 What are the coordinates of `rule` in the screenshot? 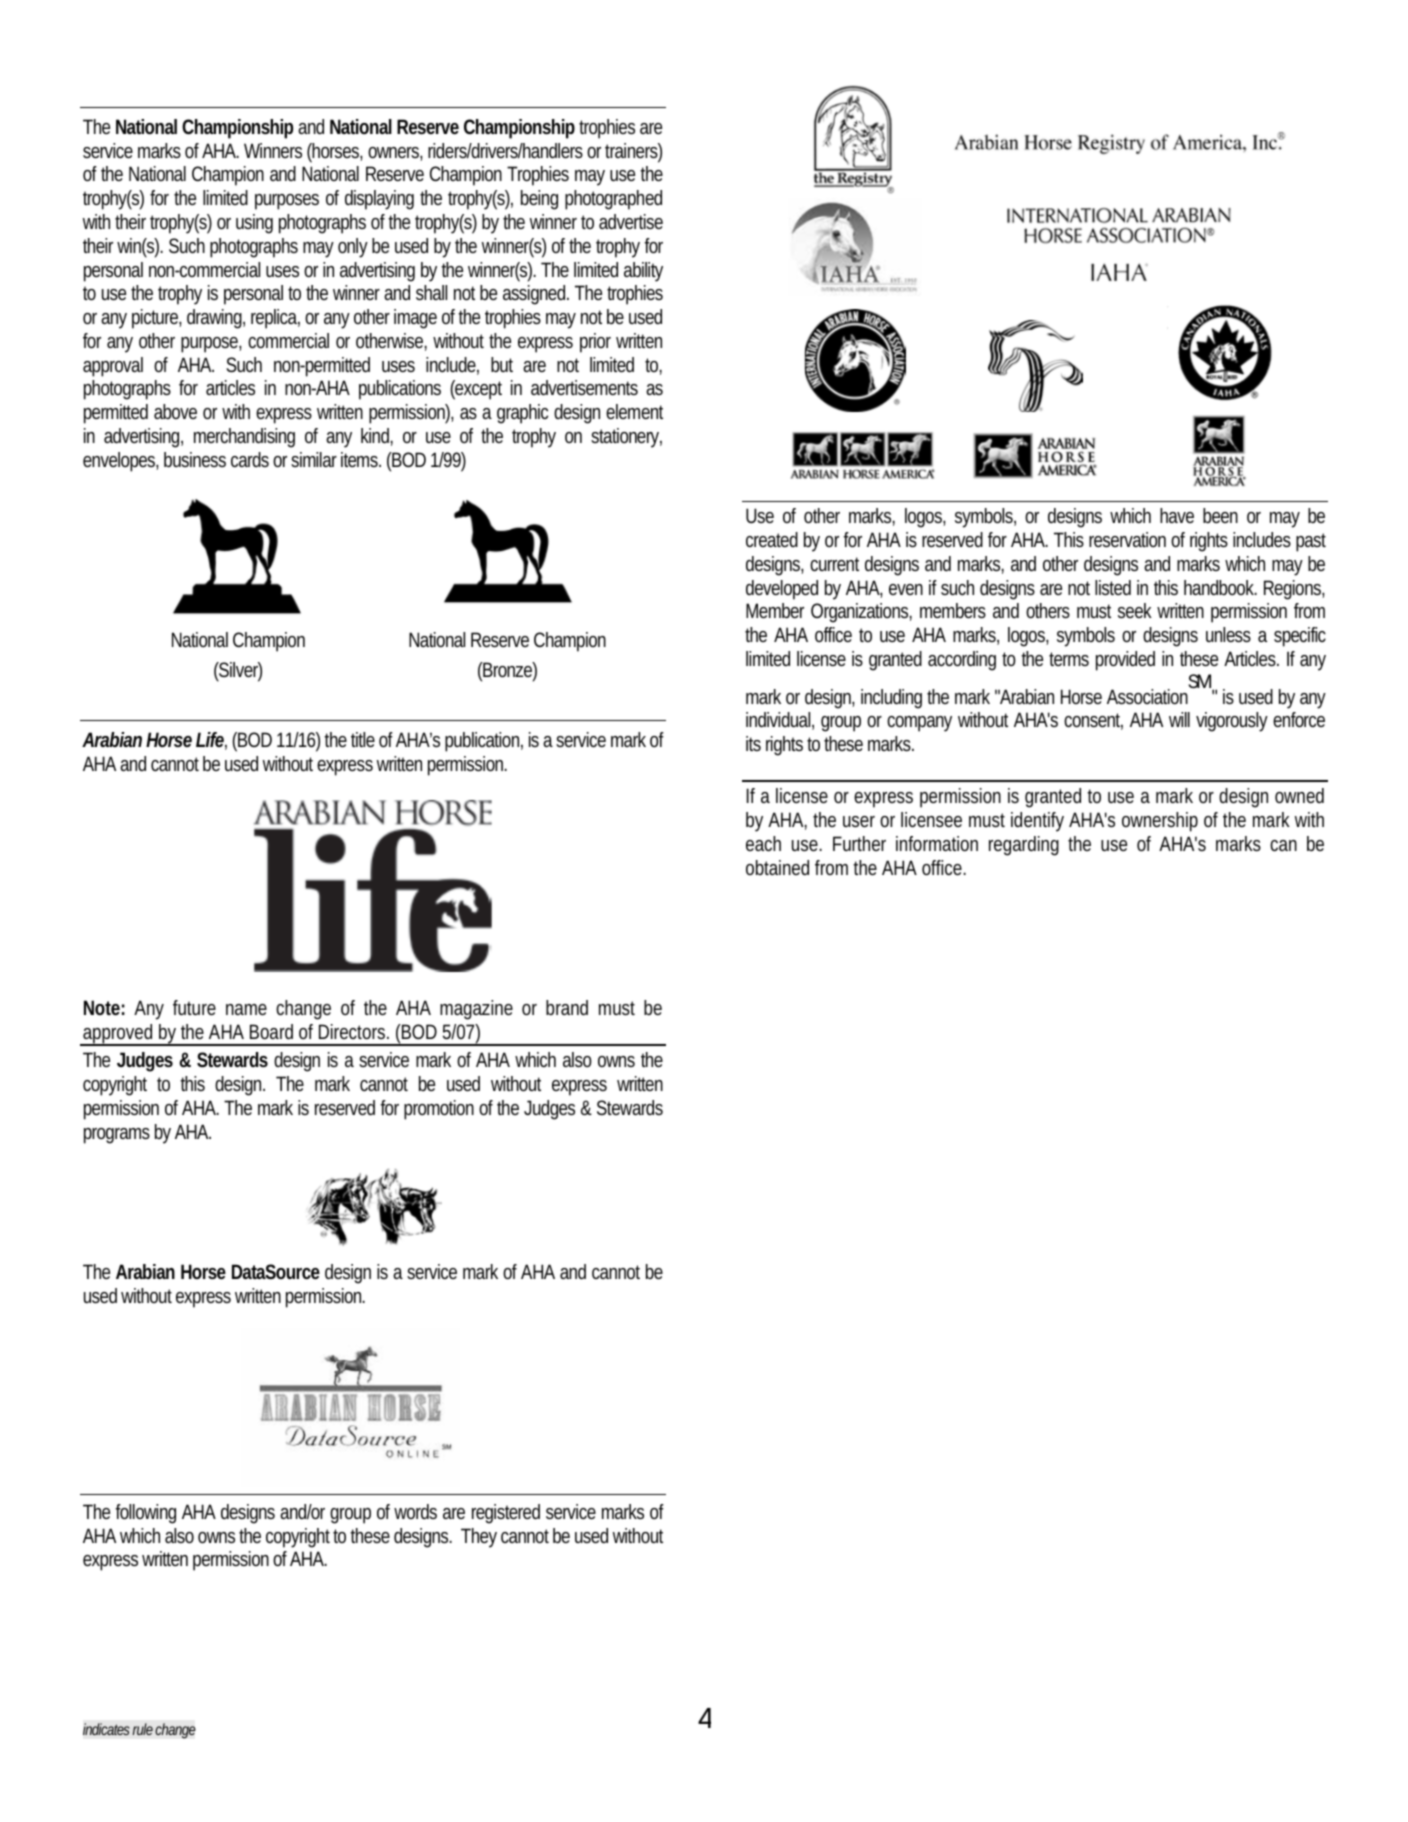 It's located at (144, 1729).
